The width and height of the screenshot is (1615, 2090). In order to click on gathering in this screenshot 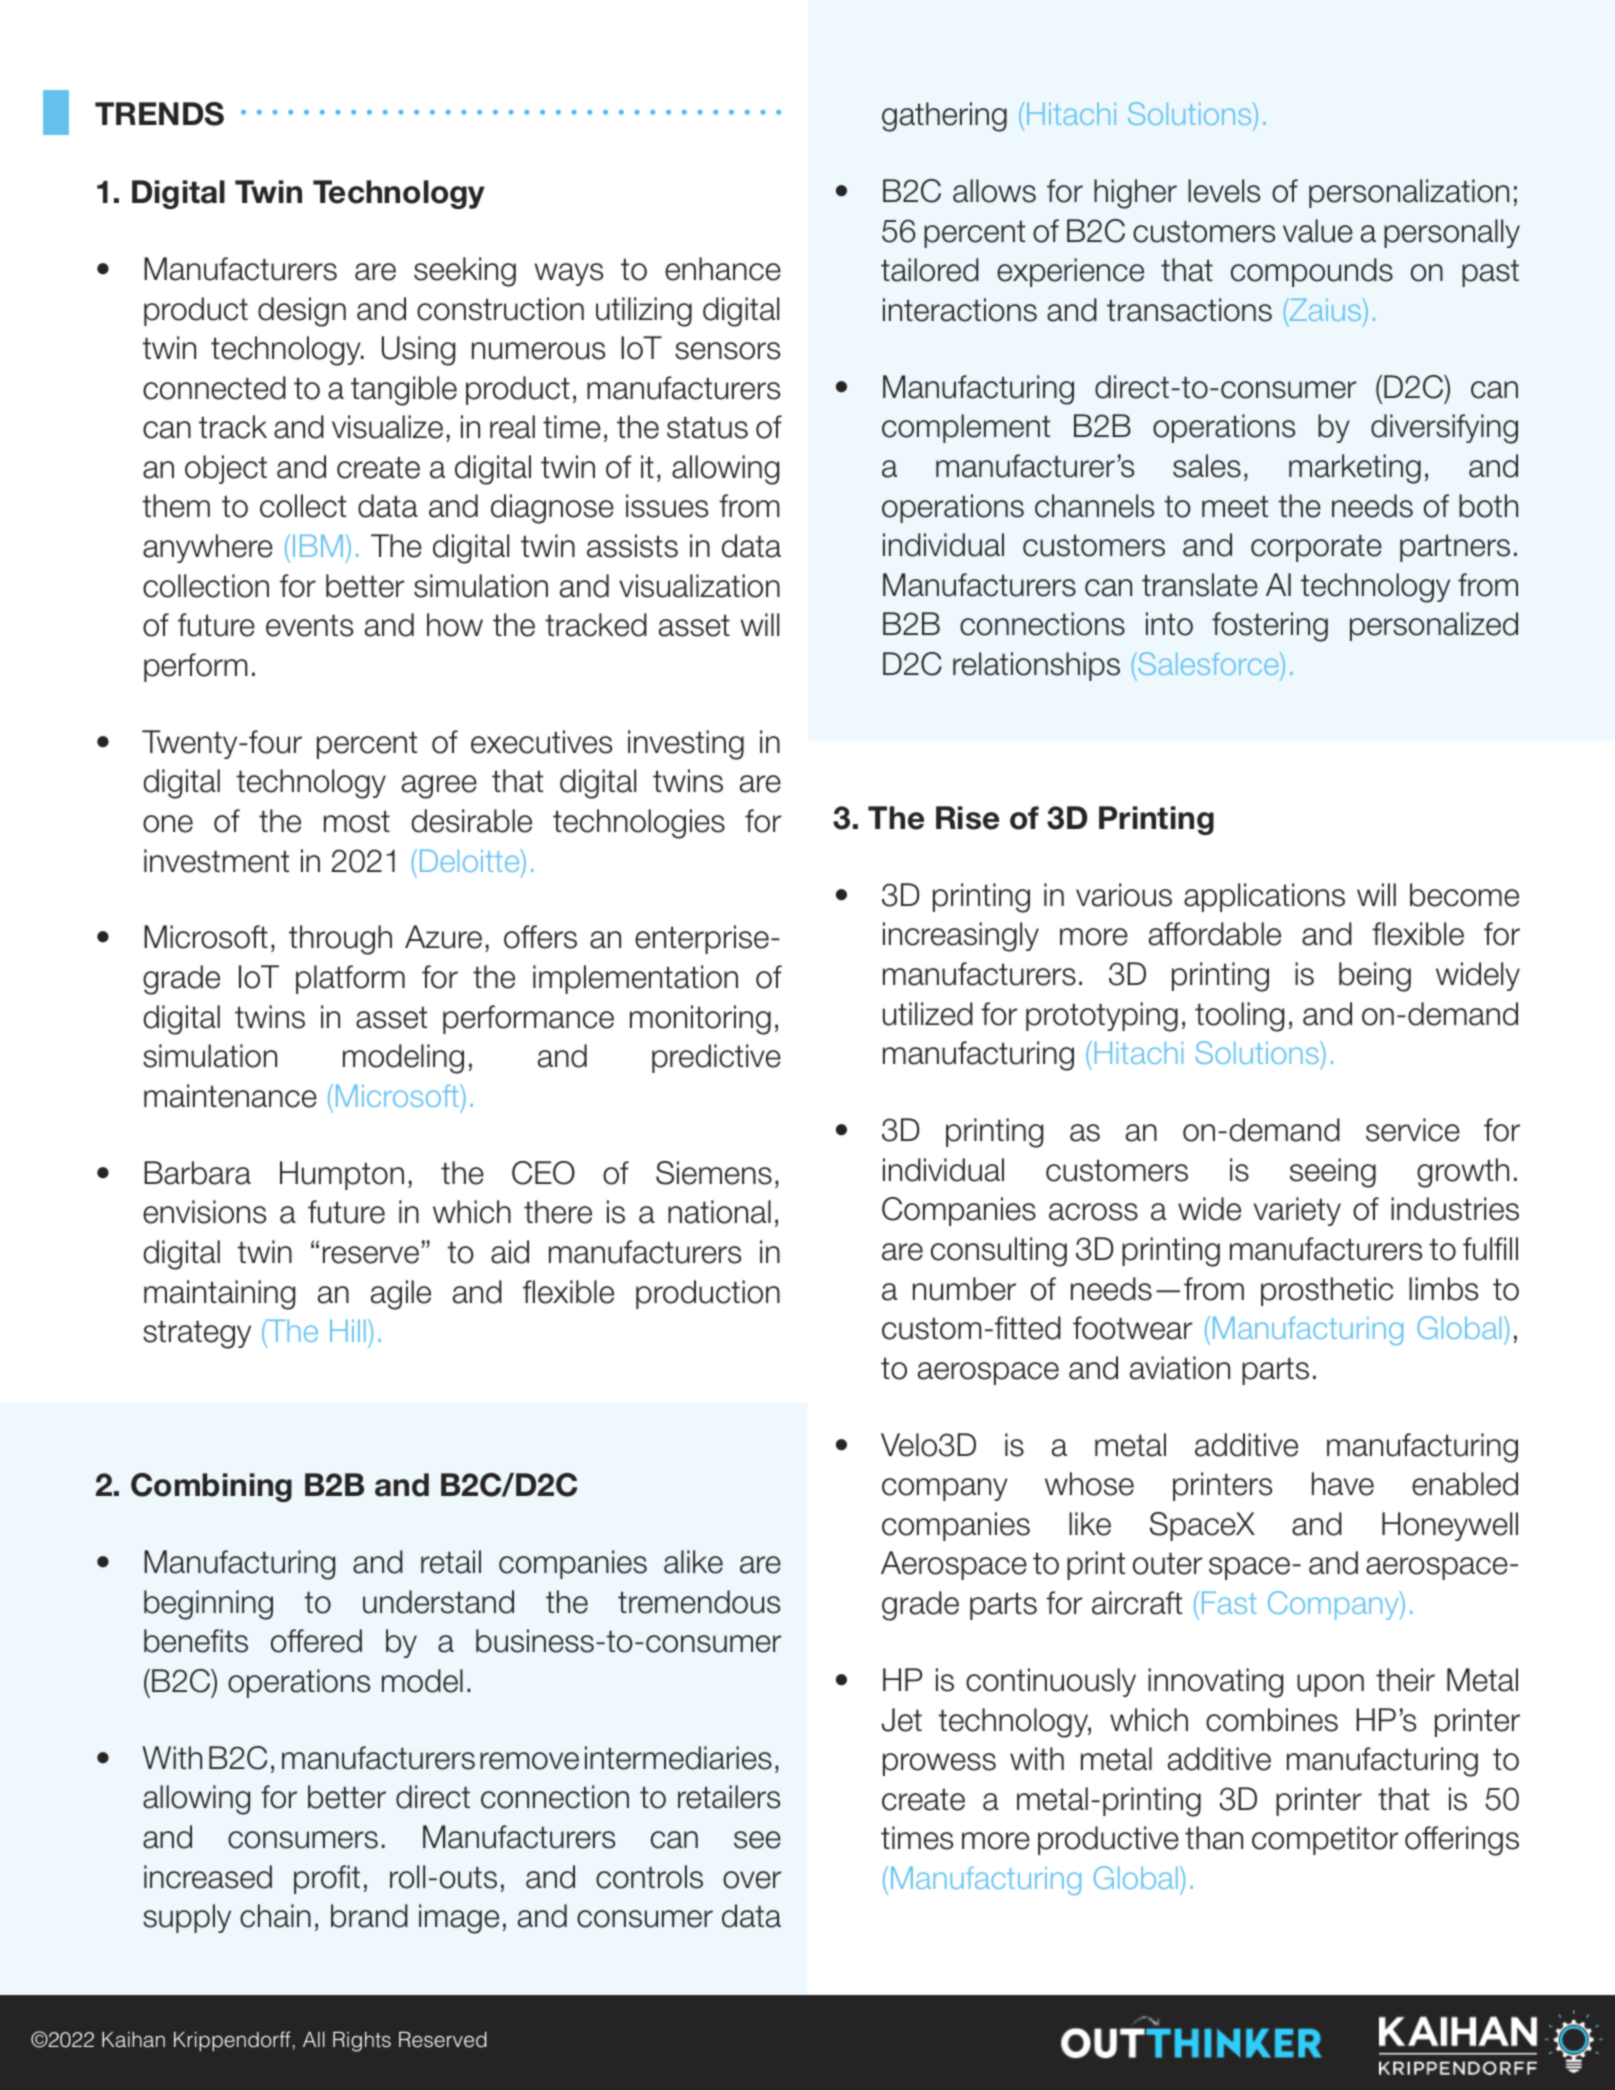, I will do `click(944, 117)`.
